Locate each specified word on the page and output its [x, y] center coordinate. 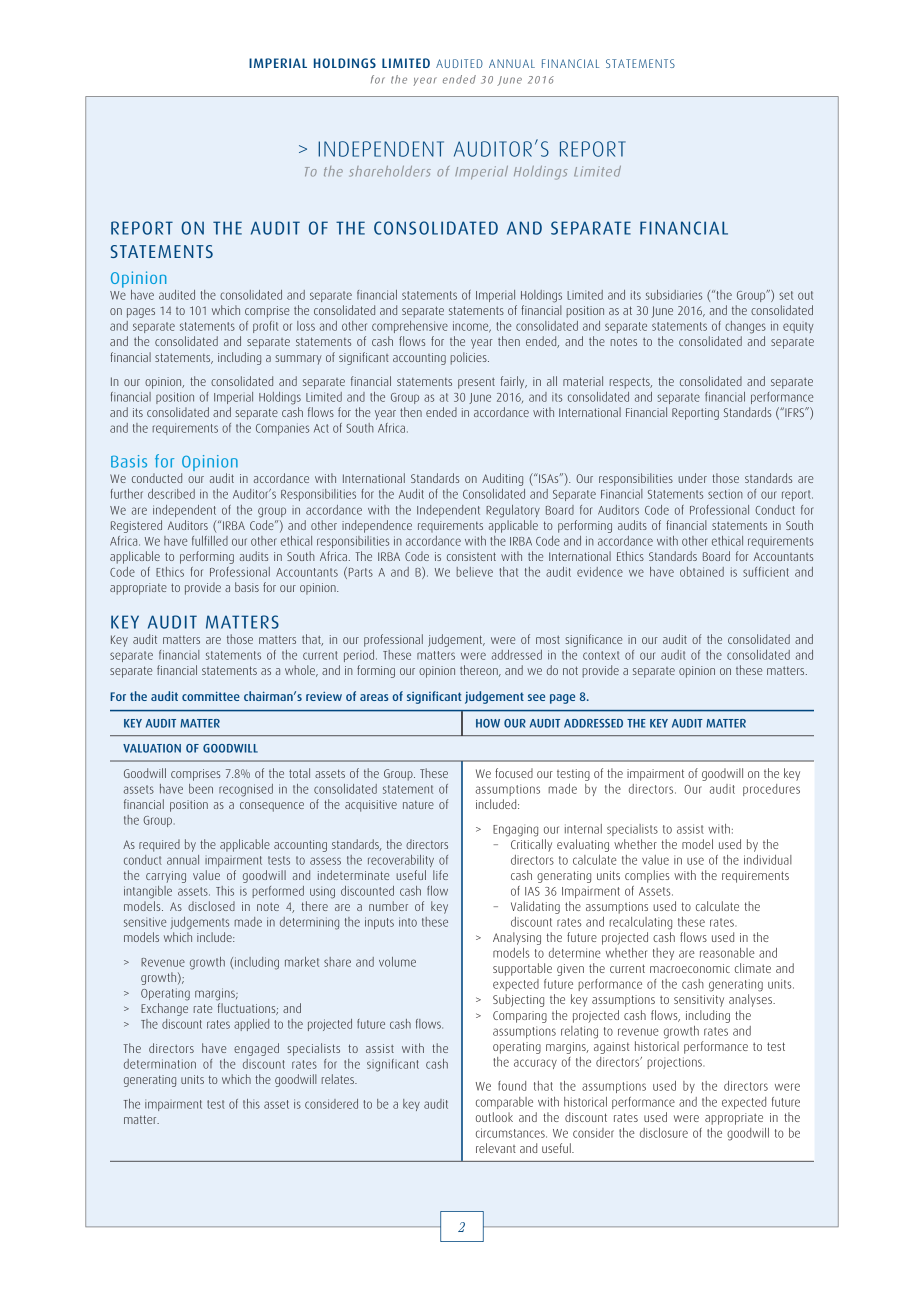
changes [745, 327]
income [472, 327]
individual [768, 860]
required [159, 845]
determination [160, 1064]
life [440, 875]
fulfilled [210, 541]
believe [475, 572]
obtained [702, 572]
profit [265, 327]
